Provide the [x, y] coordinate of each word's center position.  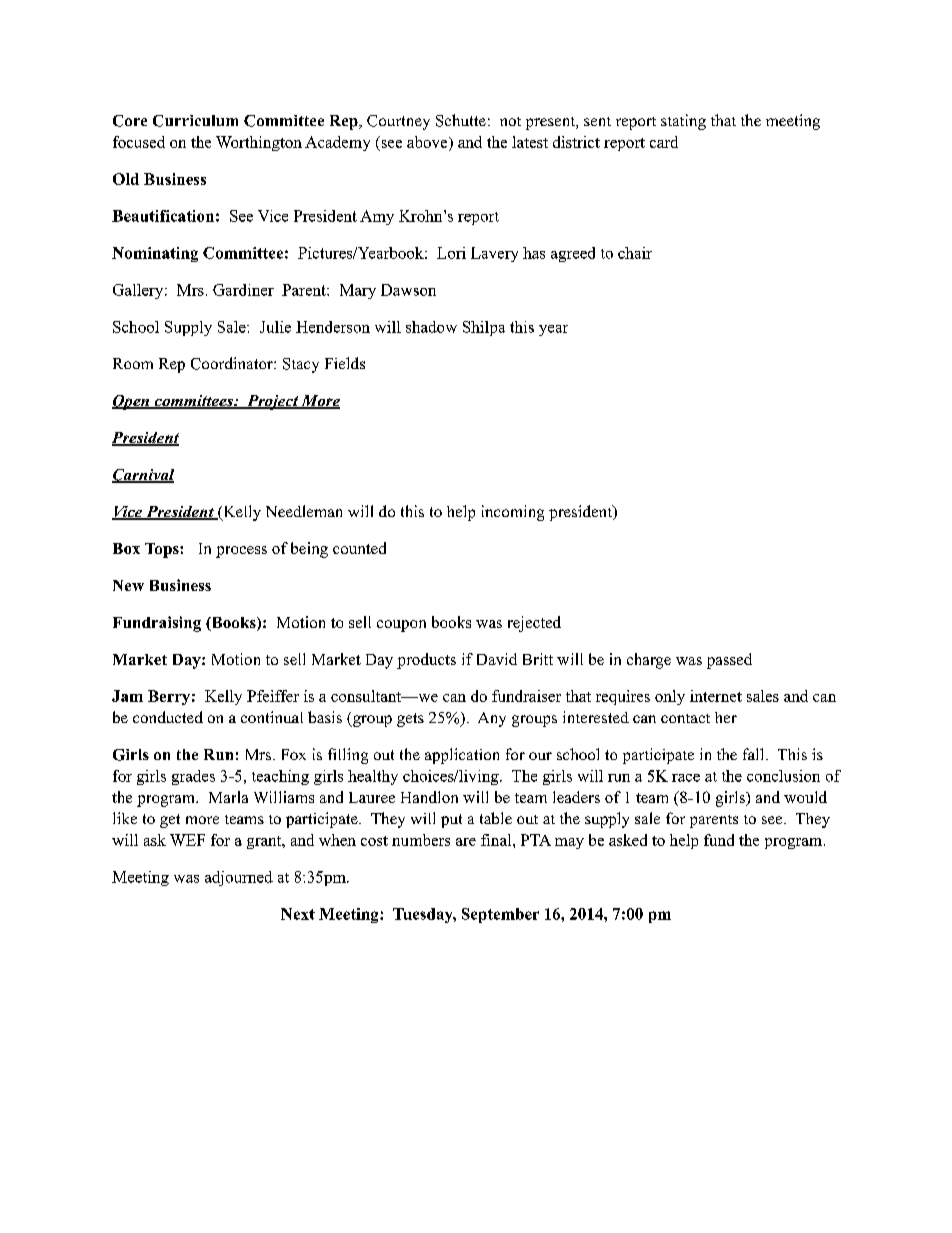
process [241, 552]
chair [635, 253]
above [428, 142]
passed [729, 661]
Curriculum [195, 121]
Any [492, 719]
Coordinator [233, 363]
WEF [187, 840]
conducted [168, 717]
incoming [513, 513]
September [500, 915]
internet [716, 696]
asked [628, 840]
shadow [431, 327]
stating [683, 122]
